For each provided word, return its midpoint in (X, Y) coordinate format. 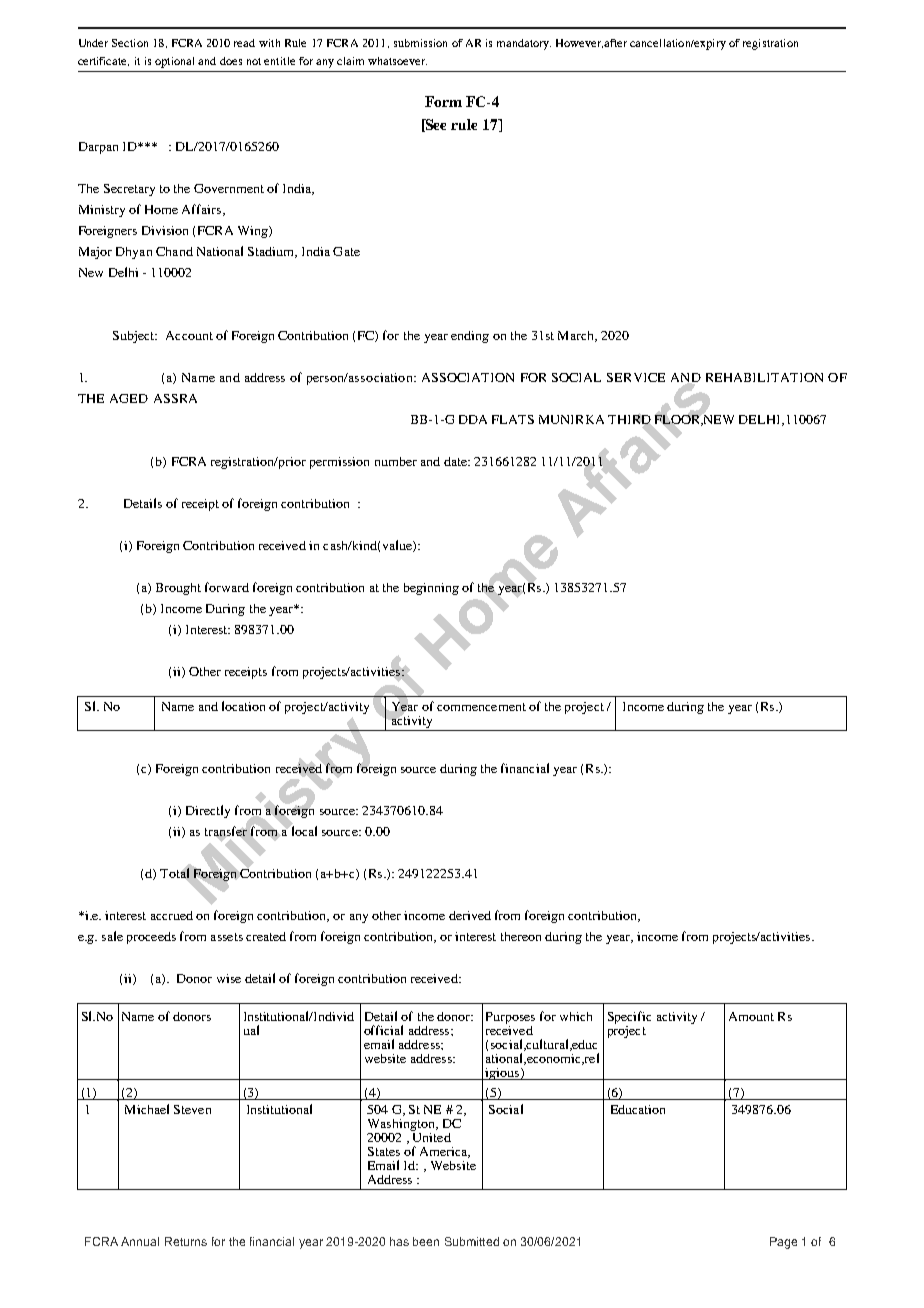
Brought (178, 589)
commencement (481, 707)
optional (174, 62)
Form (443, 101)
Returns (186, 1241)
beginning (431, 589)
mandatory (524, 44)
